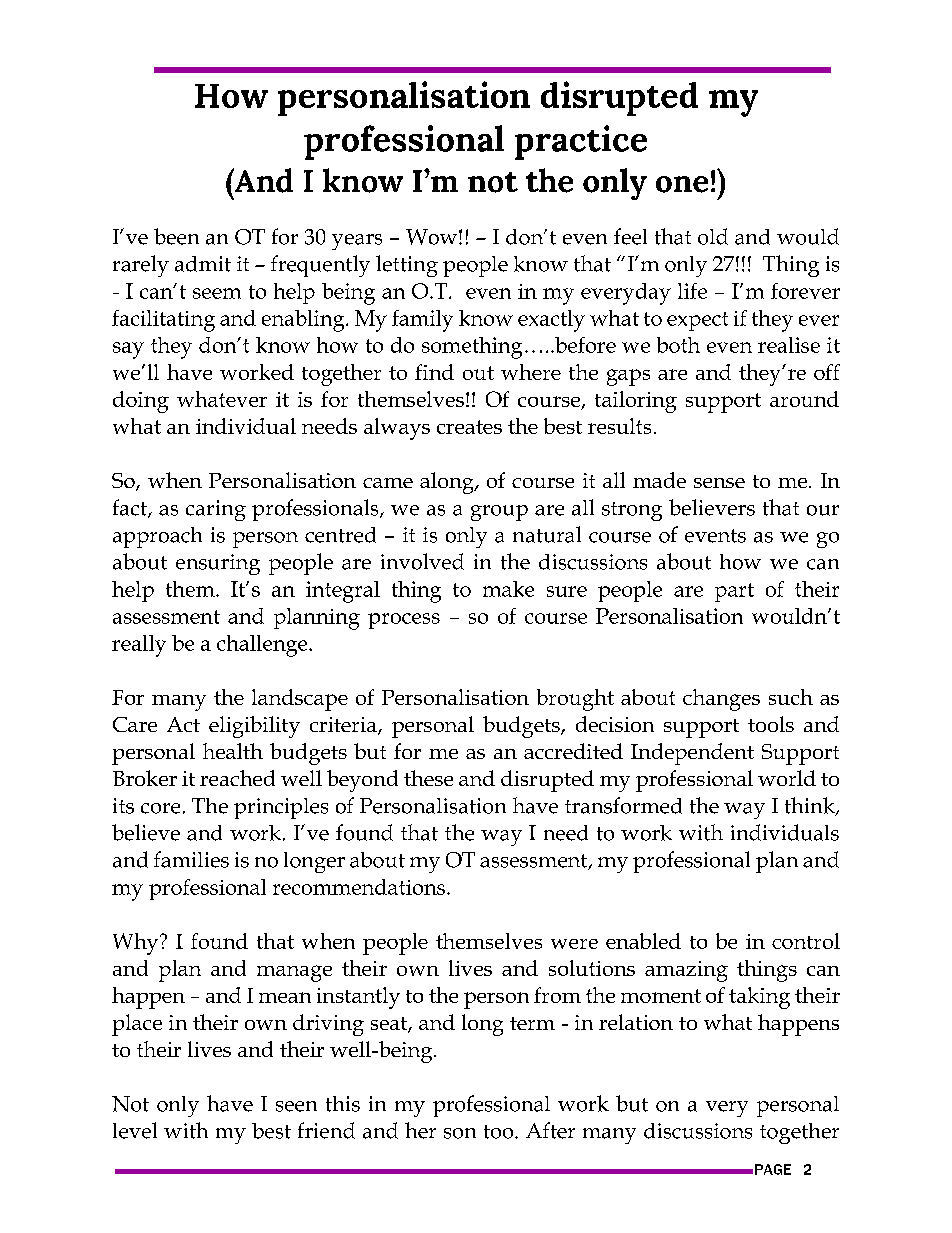 This screenshot has height=1233, width=952. I want to click on creates, so click(469, 427).
